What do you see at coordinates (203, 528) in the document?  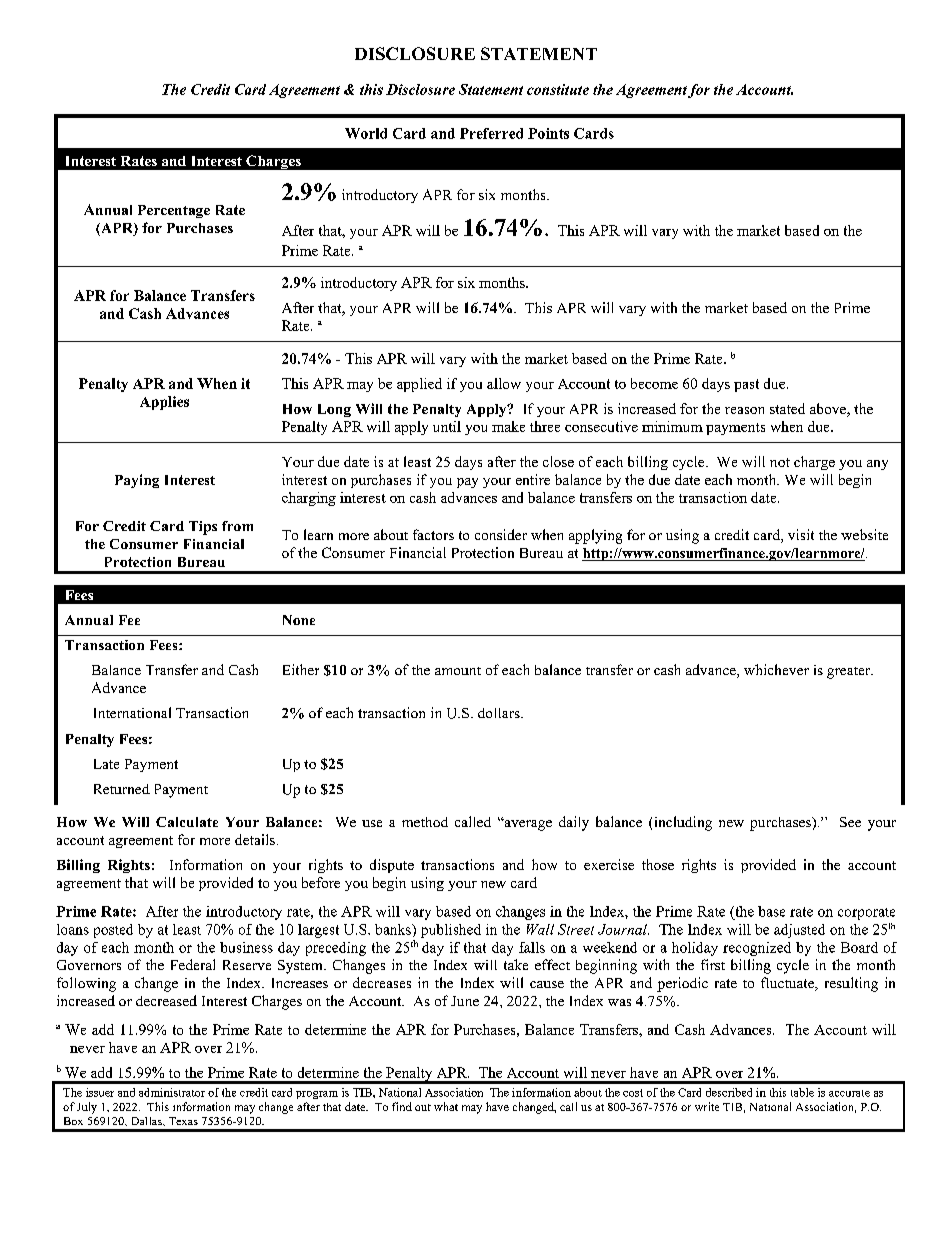 I see `Tips` at bounding box center [203, 528].
